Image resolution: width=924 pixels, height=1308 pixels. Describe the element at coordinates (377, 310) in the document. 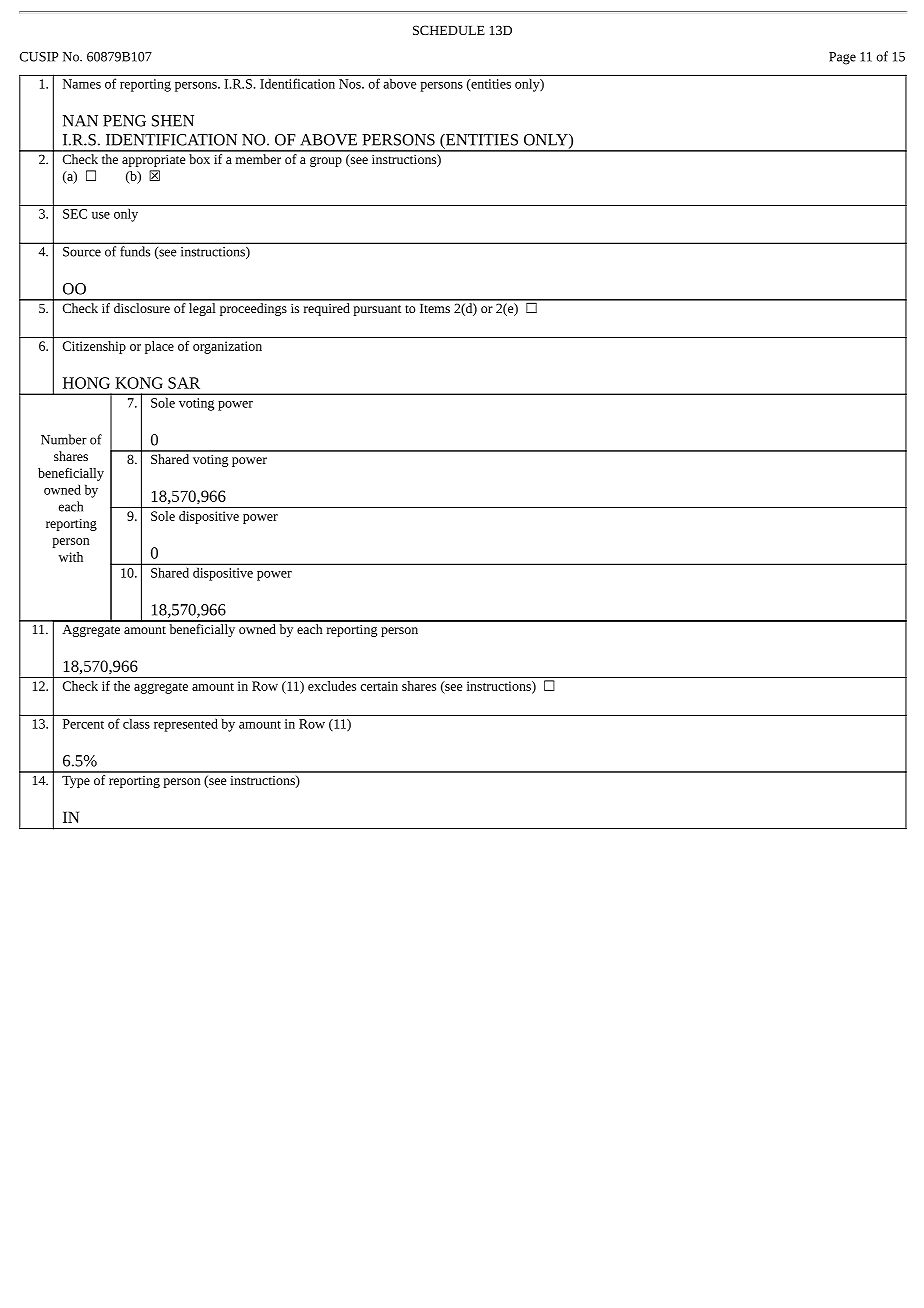

I see `pursuant` at that location.
